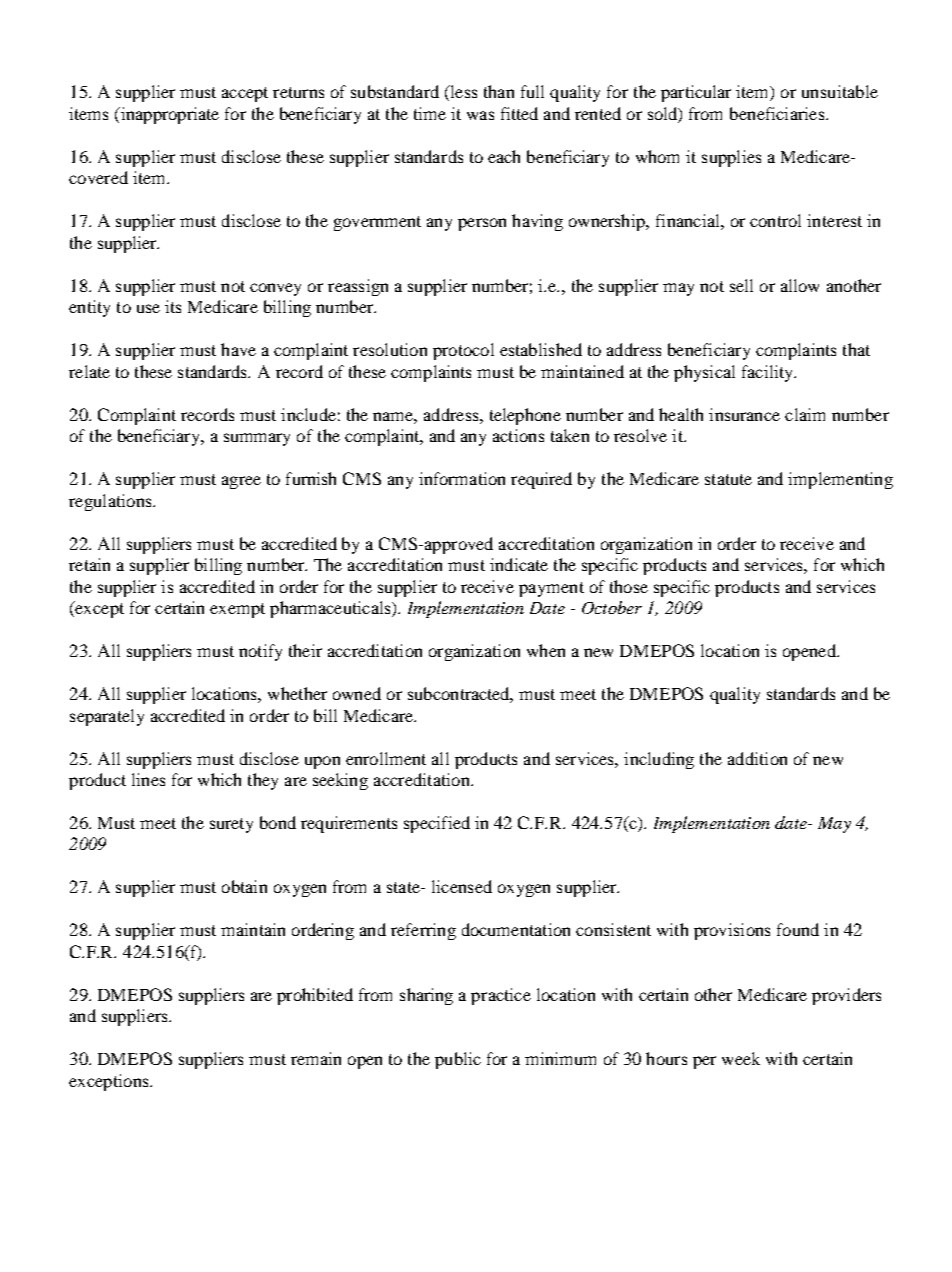 This document has width=952, height=1272. What do you see at coordinates (480, 115) in the document?
I see `was` at bounding box center [480, 115].
